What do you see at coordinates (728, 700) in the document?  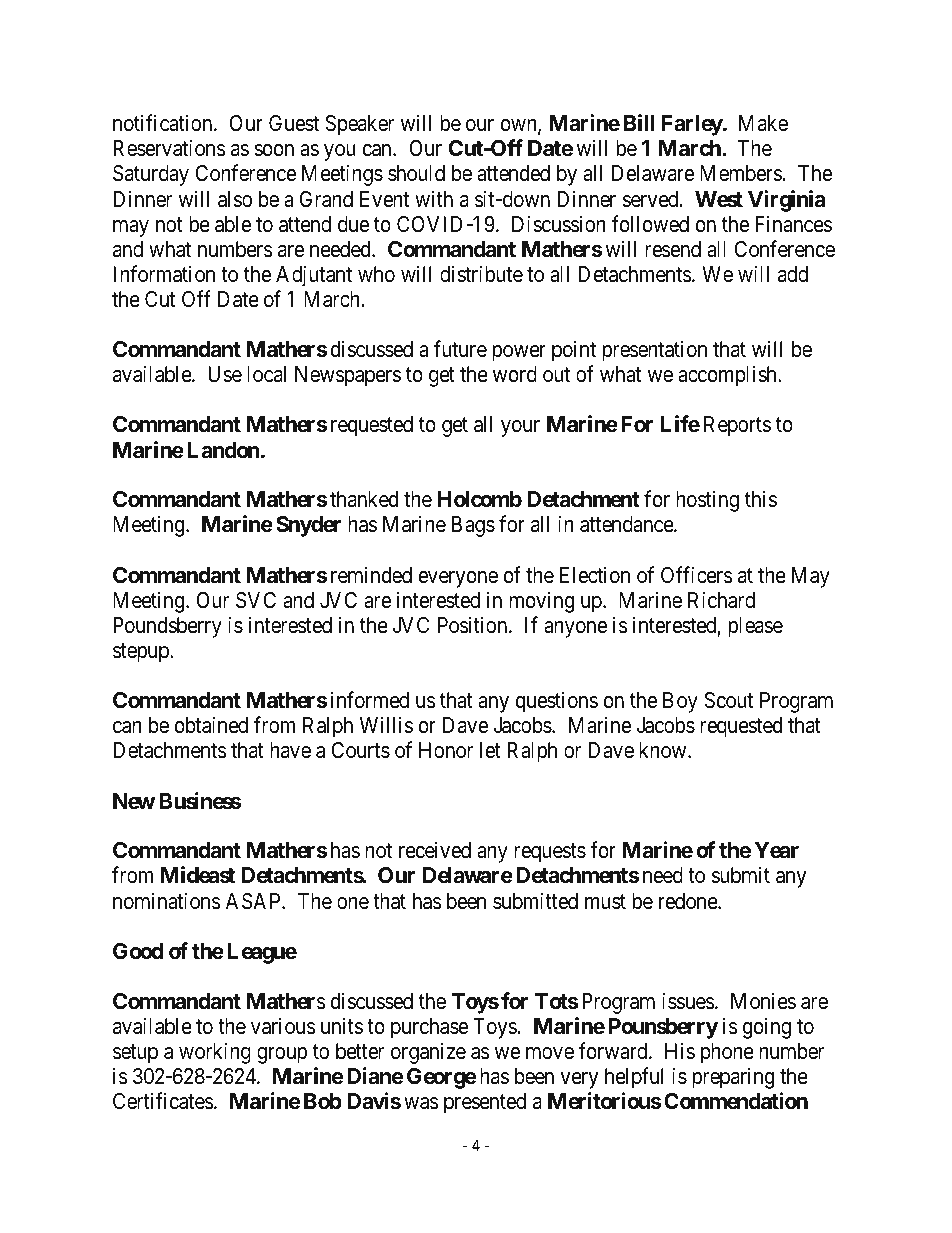 I see `Scout` at bounding box center [728, 700].
